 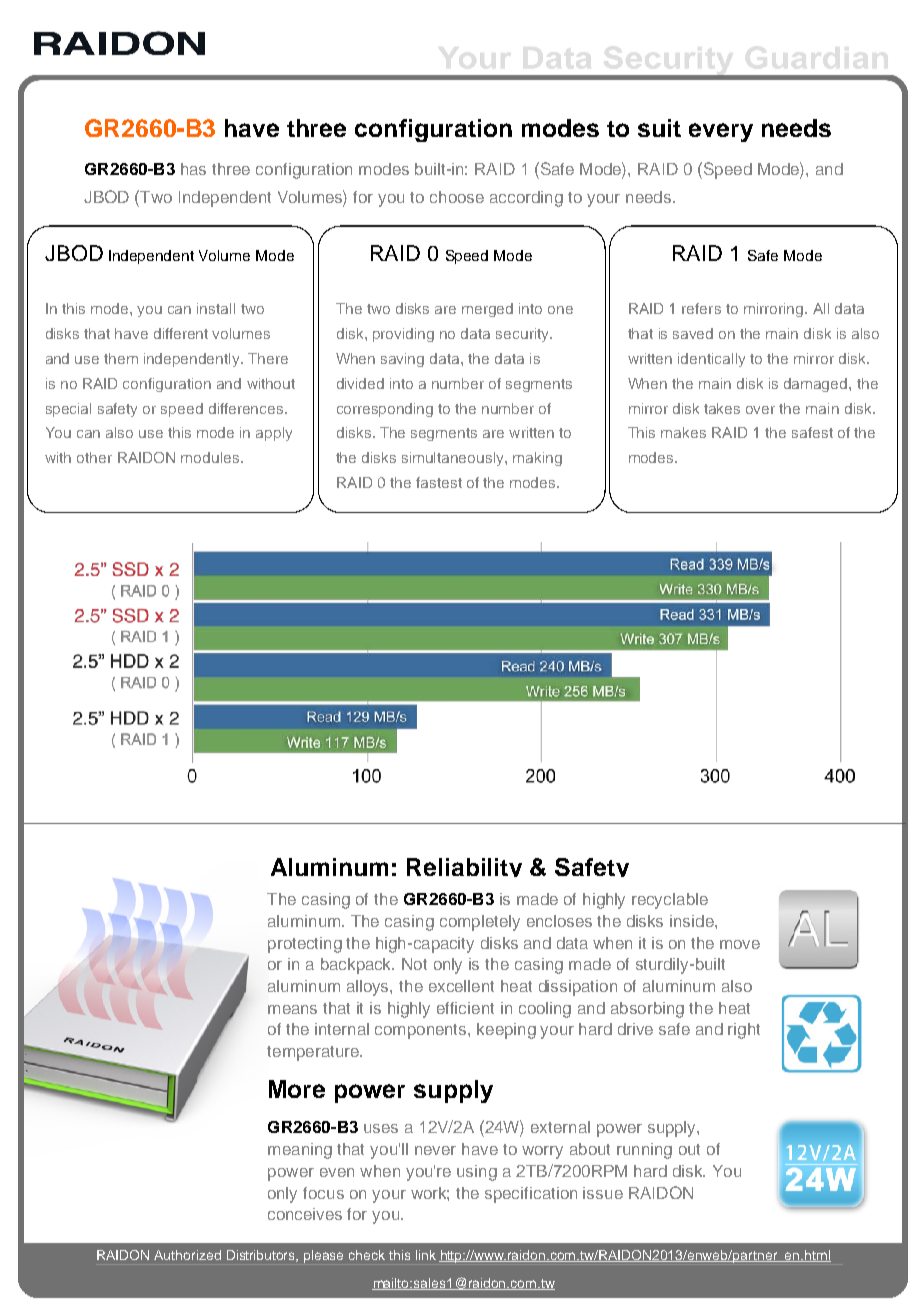 What do you see at coordinates (670, 901) in the screenshot?
I see `recyclable` at bounding box center [670, 901].
